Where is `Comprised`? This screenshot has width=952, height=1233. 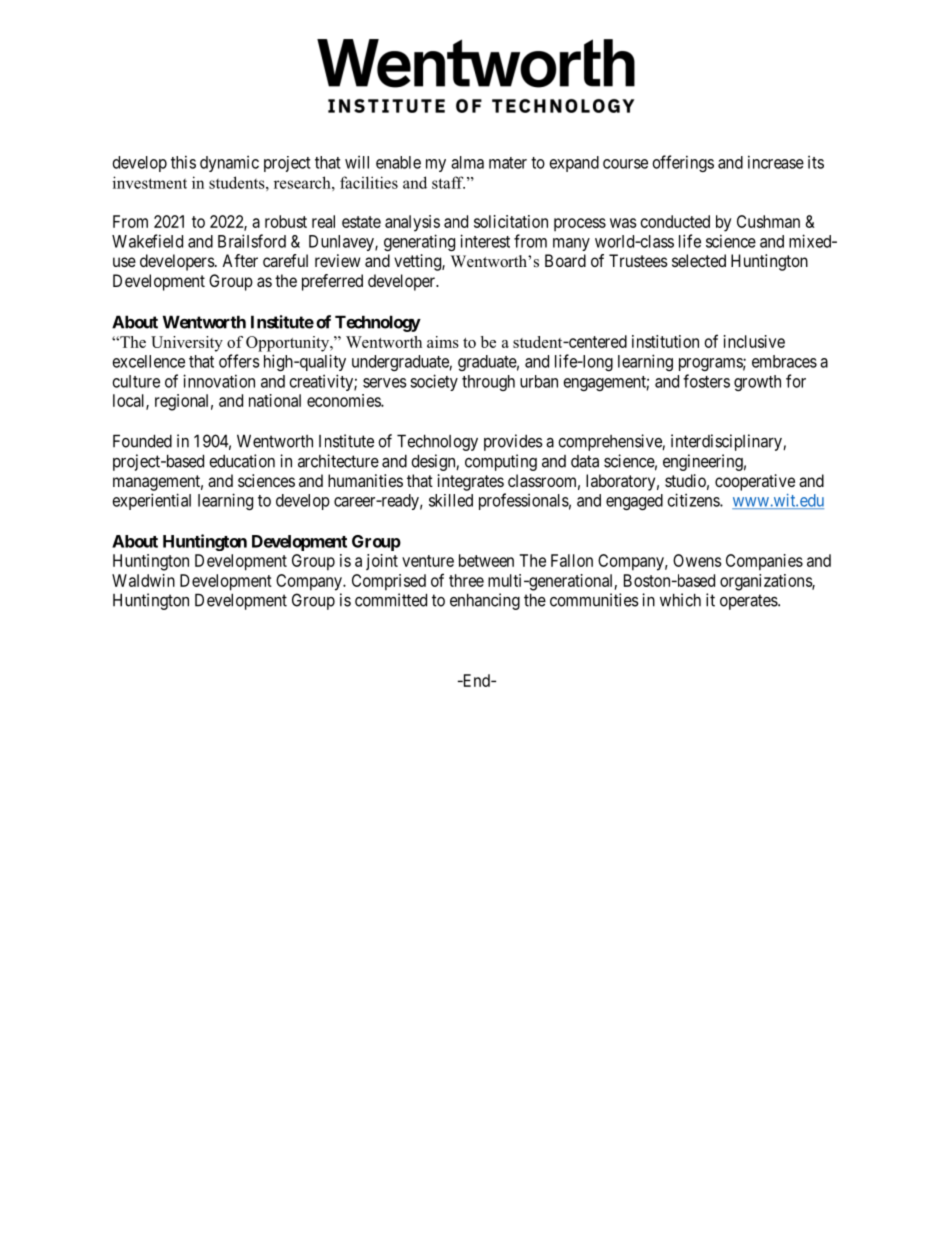
Comprised is located at coordinates (389, 582).
